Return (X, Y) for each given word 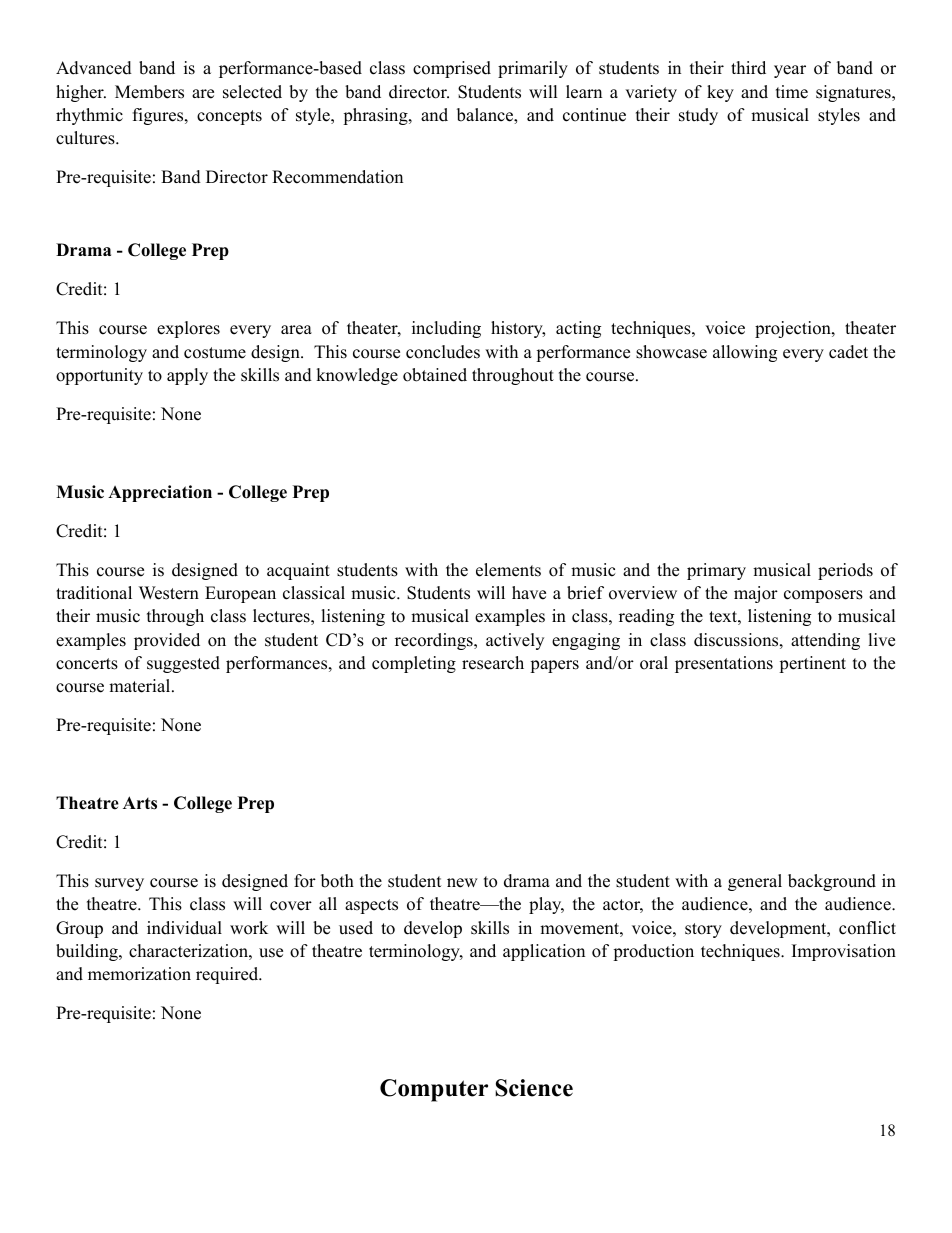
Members (149, 92)
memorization (139, 974)
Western (169, 593)
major (756, 594)
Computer (434, 1090)
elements (508, 570)
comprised (452, 69)
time (792, 92)
